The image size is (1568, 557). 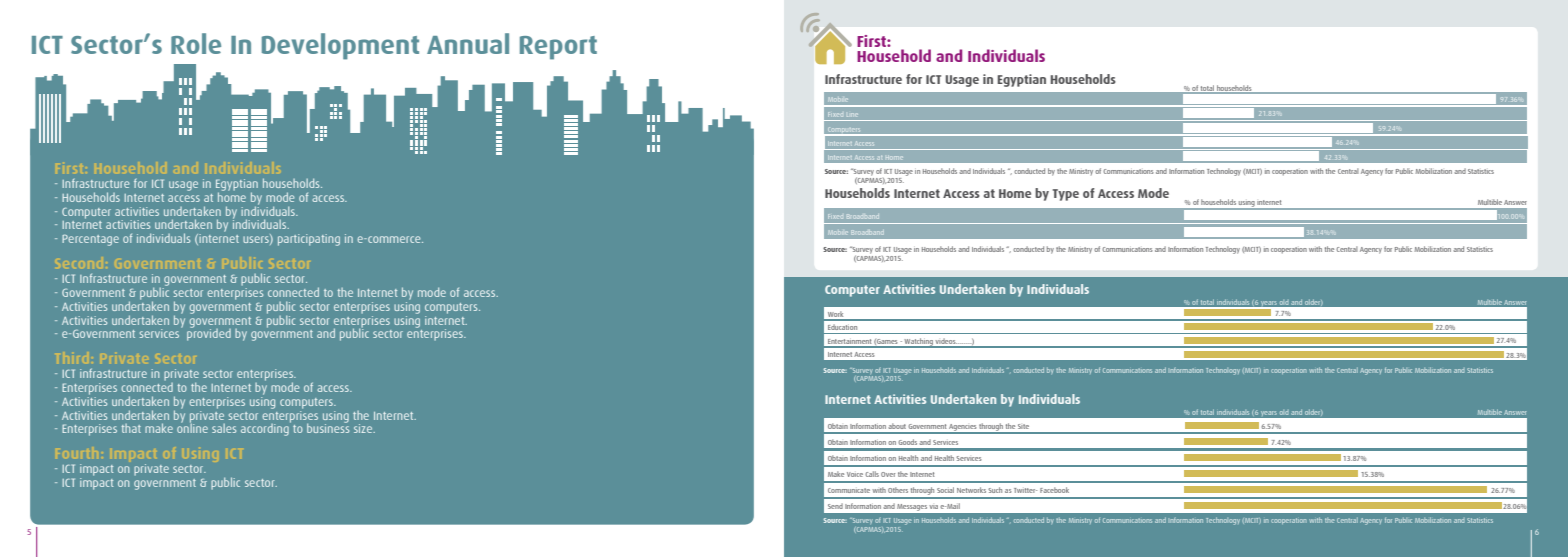 I want to click on participating, so click(x=309, y=240).
